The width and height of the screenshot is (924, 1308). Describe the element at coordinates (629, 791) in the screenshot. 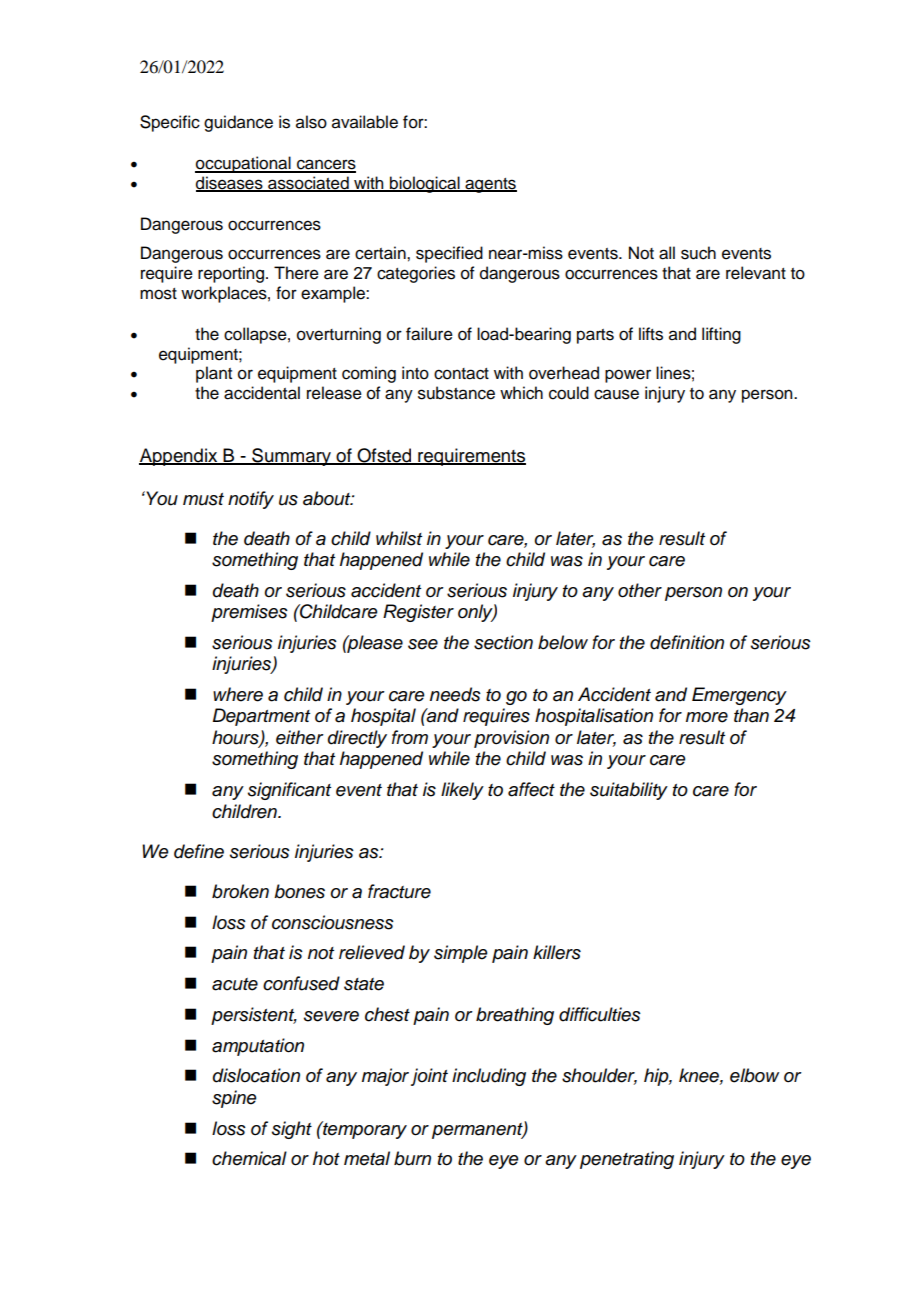

I see `suitability` at that location.
